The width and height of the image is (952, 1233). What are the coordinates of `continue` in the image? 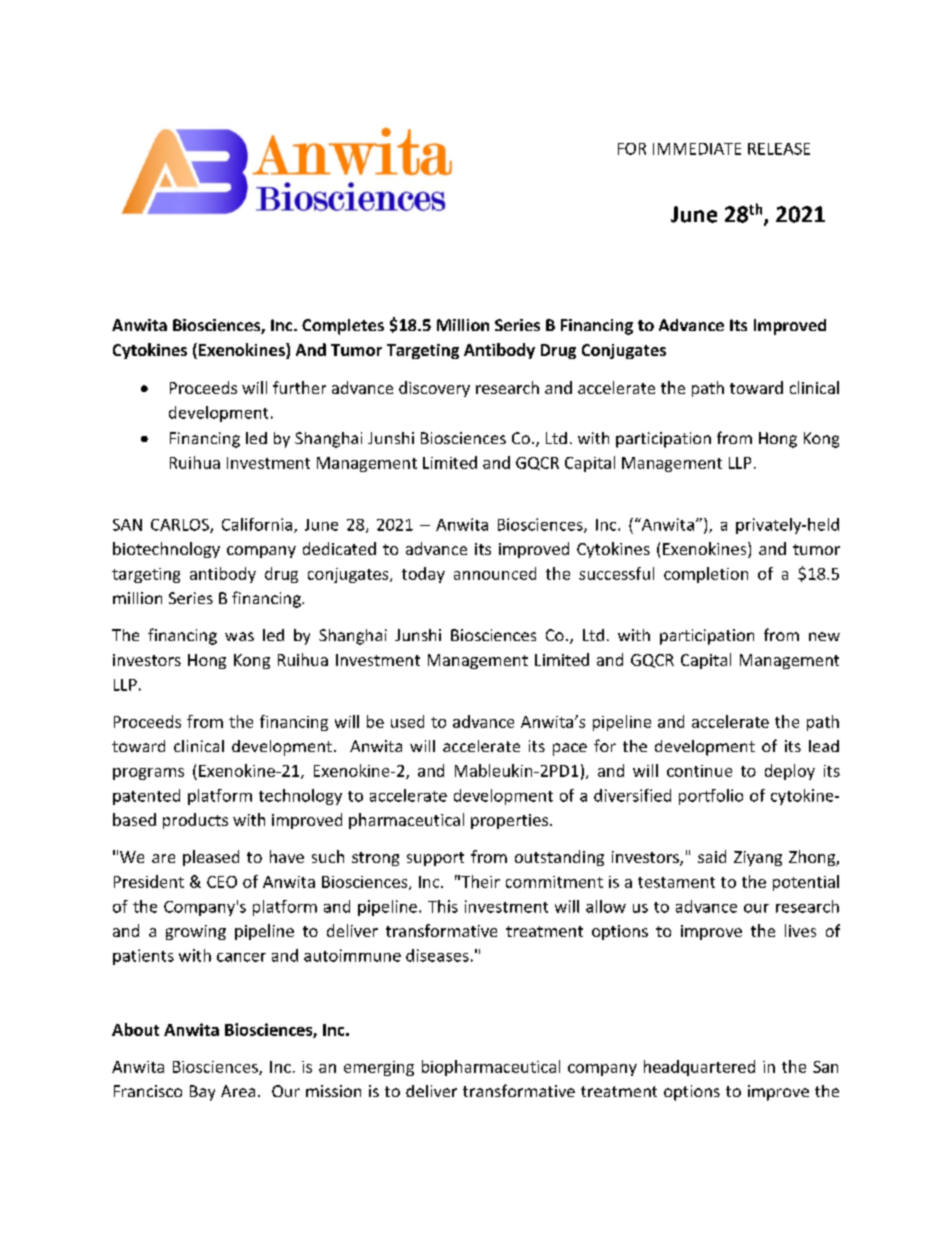 It's located at (699, 771).
